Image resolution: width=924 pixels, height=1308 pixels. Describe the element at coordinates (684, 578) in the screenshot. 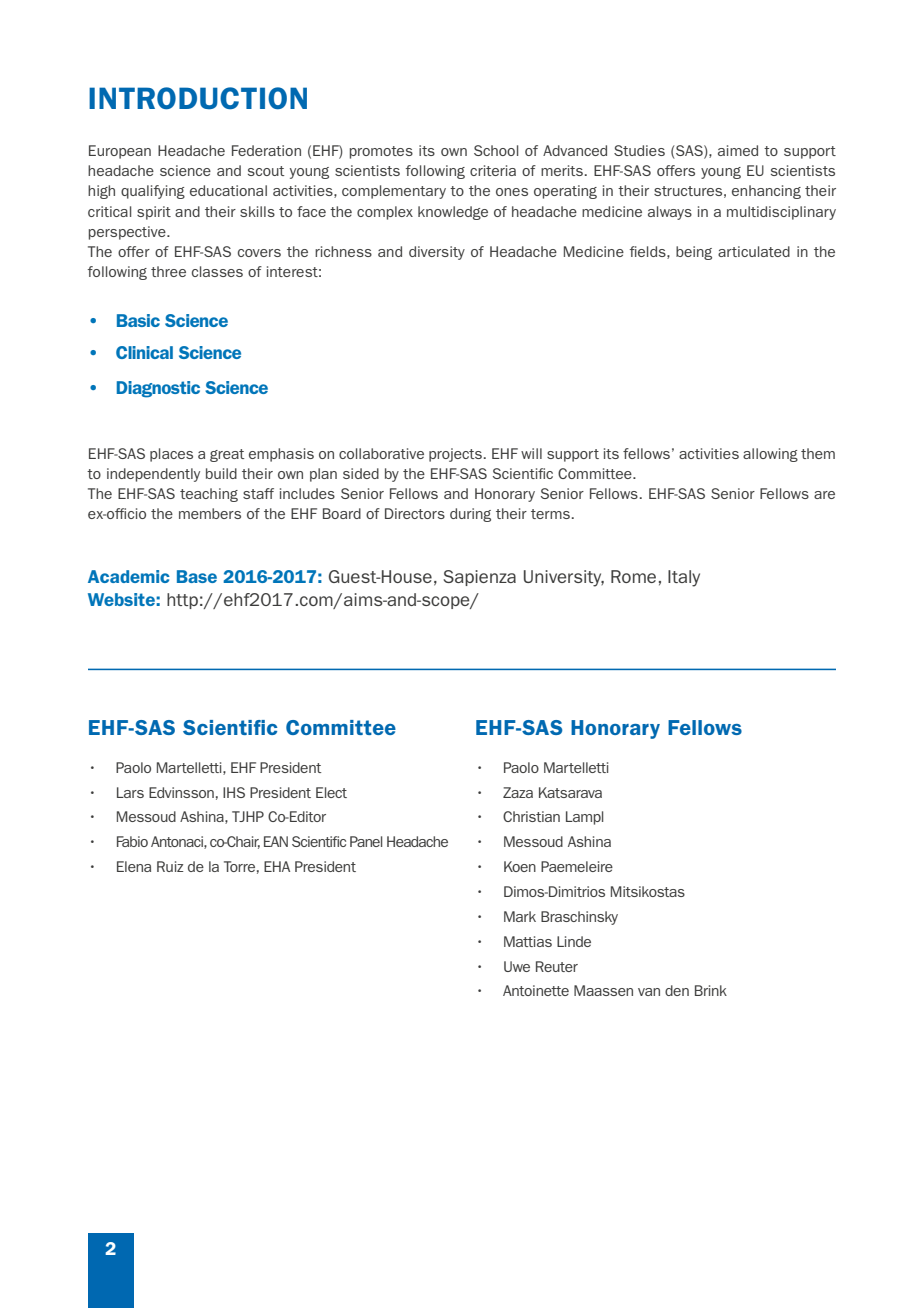

I see `Italy` at that location.
